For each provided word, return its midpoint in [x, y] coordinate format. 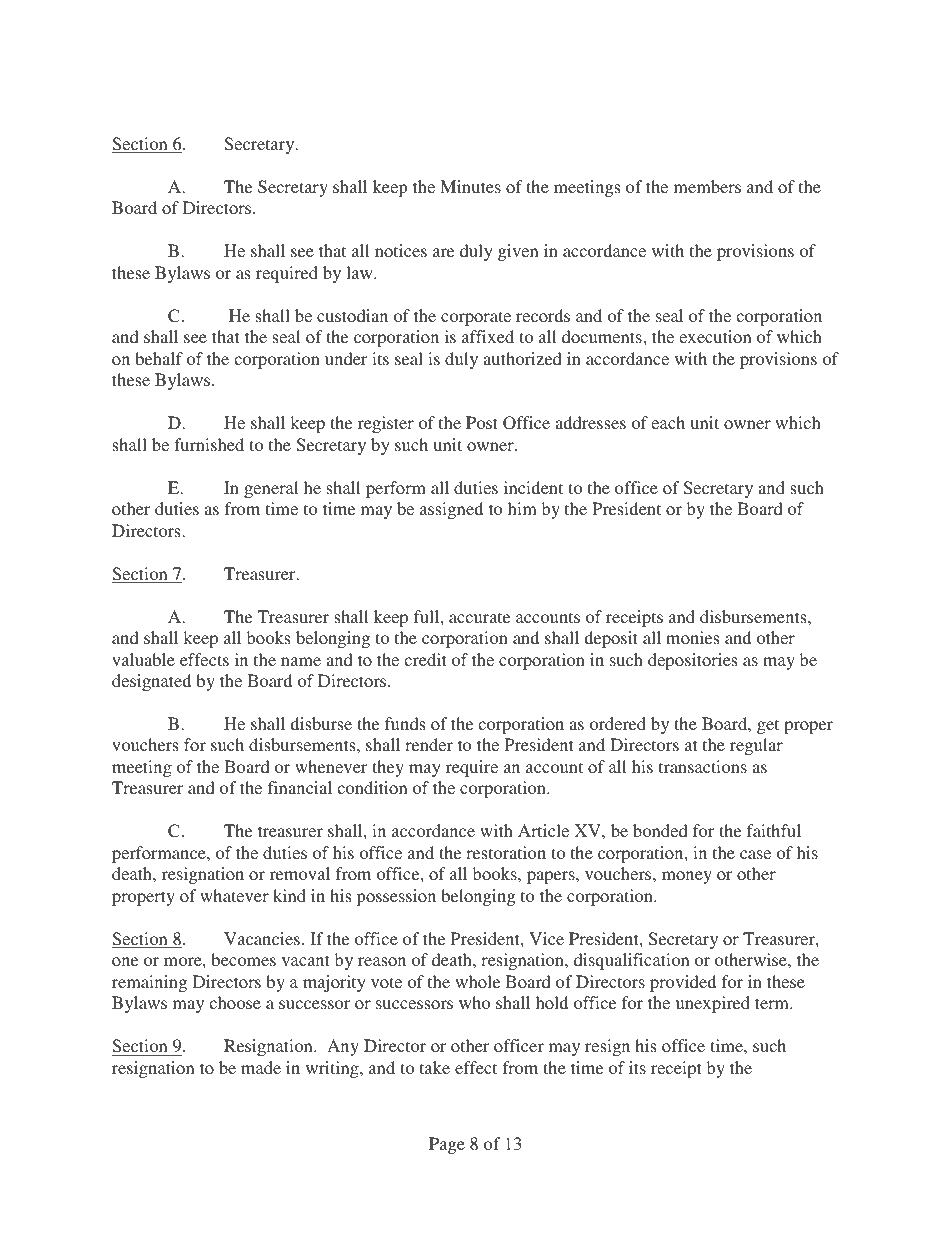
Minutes [470, 186]
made [261, 1067]
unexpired [713, 1004]
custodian [352, 315]
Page [447, 1145]
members [707, 186]
